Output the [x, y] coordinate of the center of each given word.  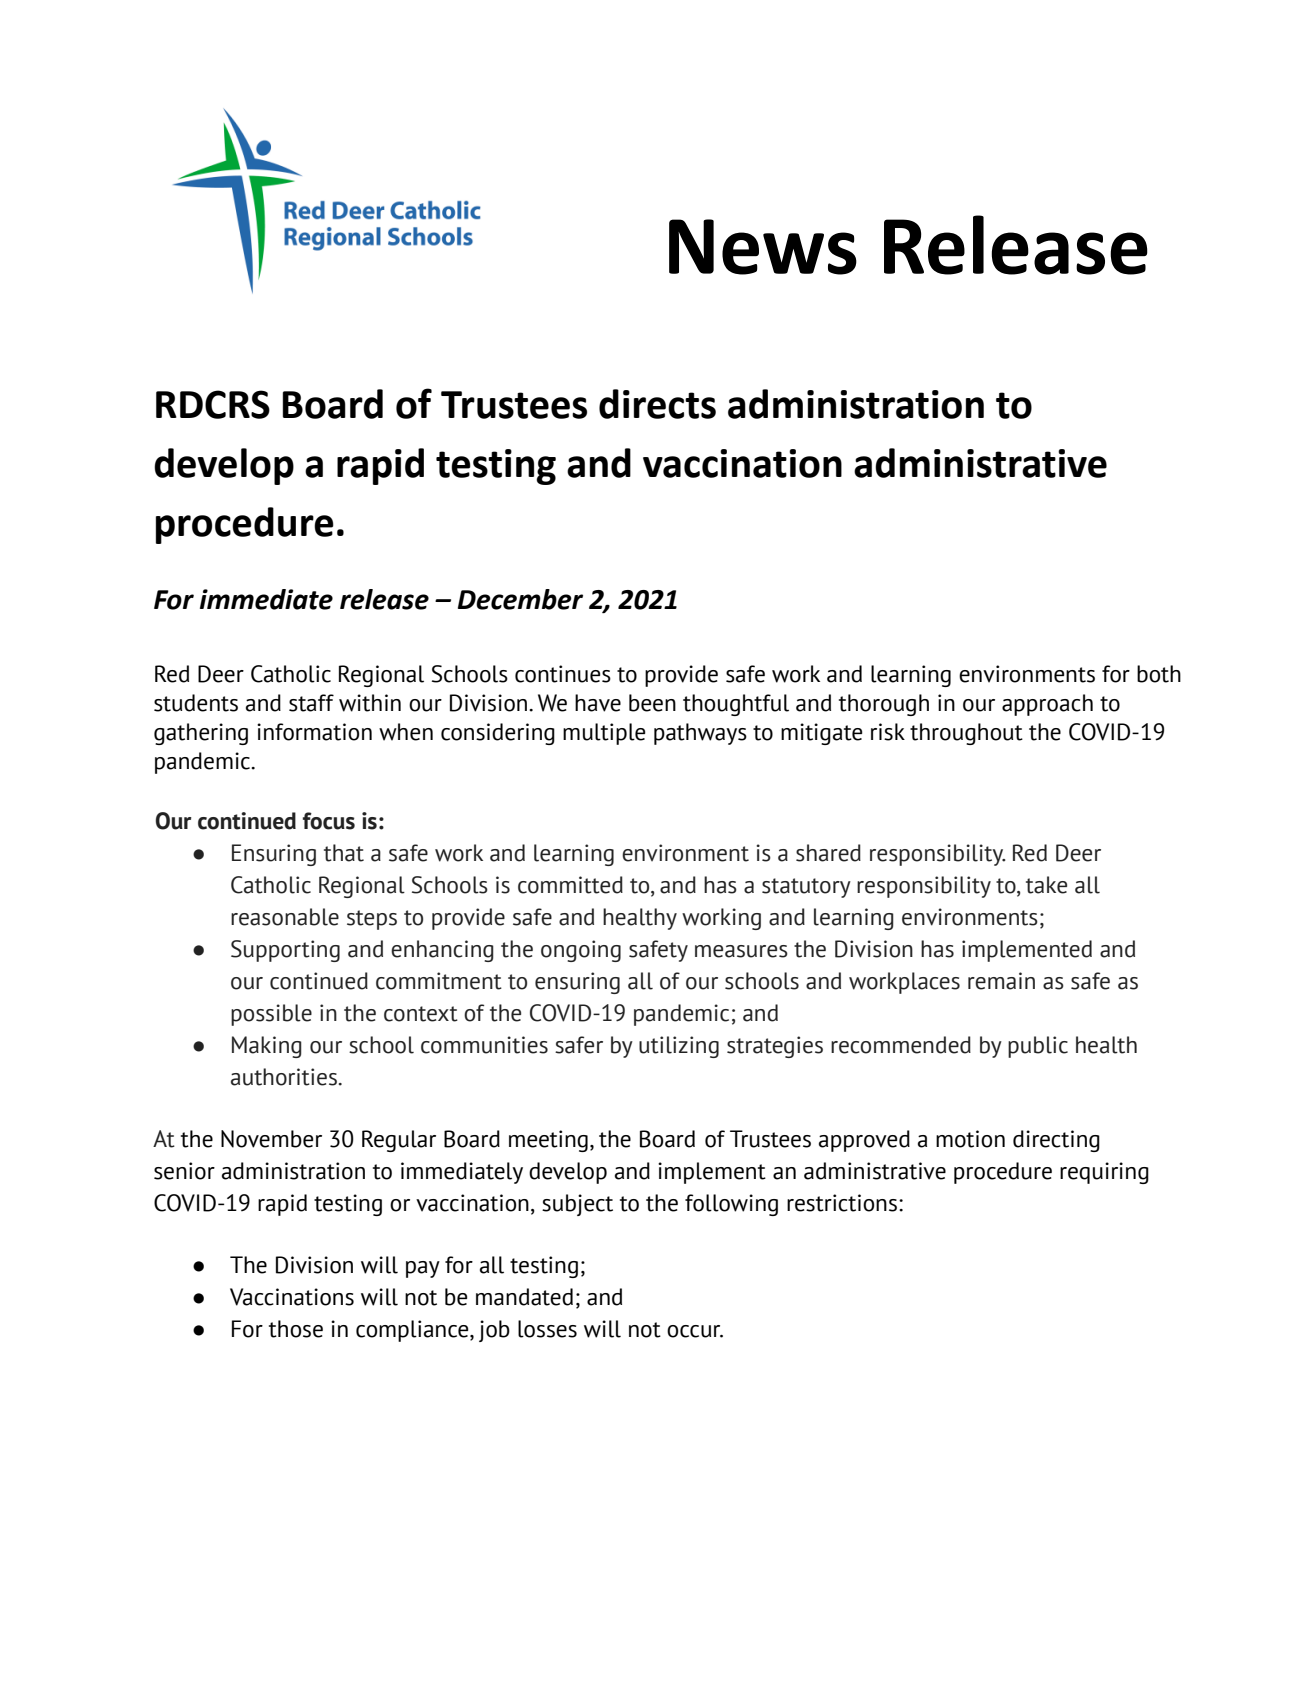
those [296, 1329]
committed [570, 885]
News [763, 247]
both [1159, 674]
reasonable [285, 917]
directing [1056, 1141]
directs [657, 404]
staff [311, 703]
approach [1047, 705]
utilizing [679, 1047]
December [520, 599]
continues [563, 674]
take [1046, 885]
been [652, 703]
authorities [284, 1077]
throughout [966, 734]
